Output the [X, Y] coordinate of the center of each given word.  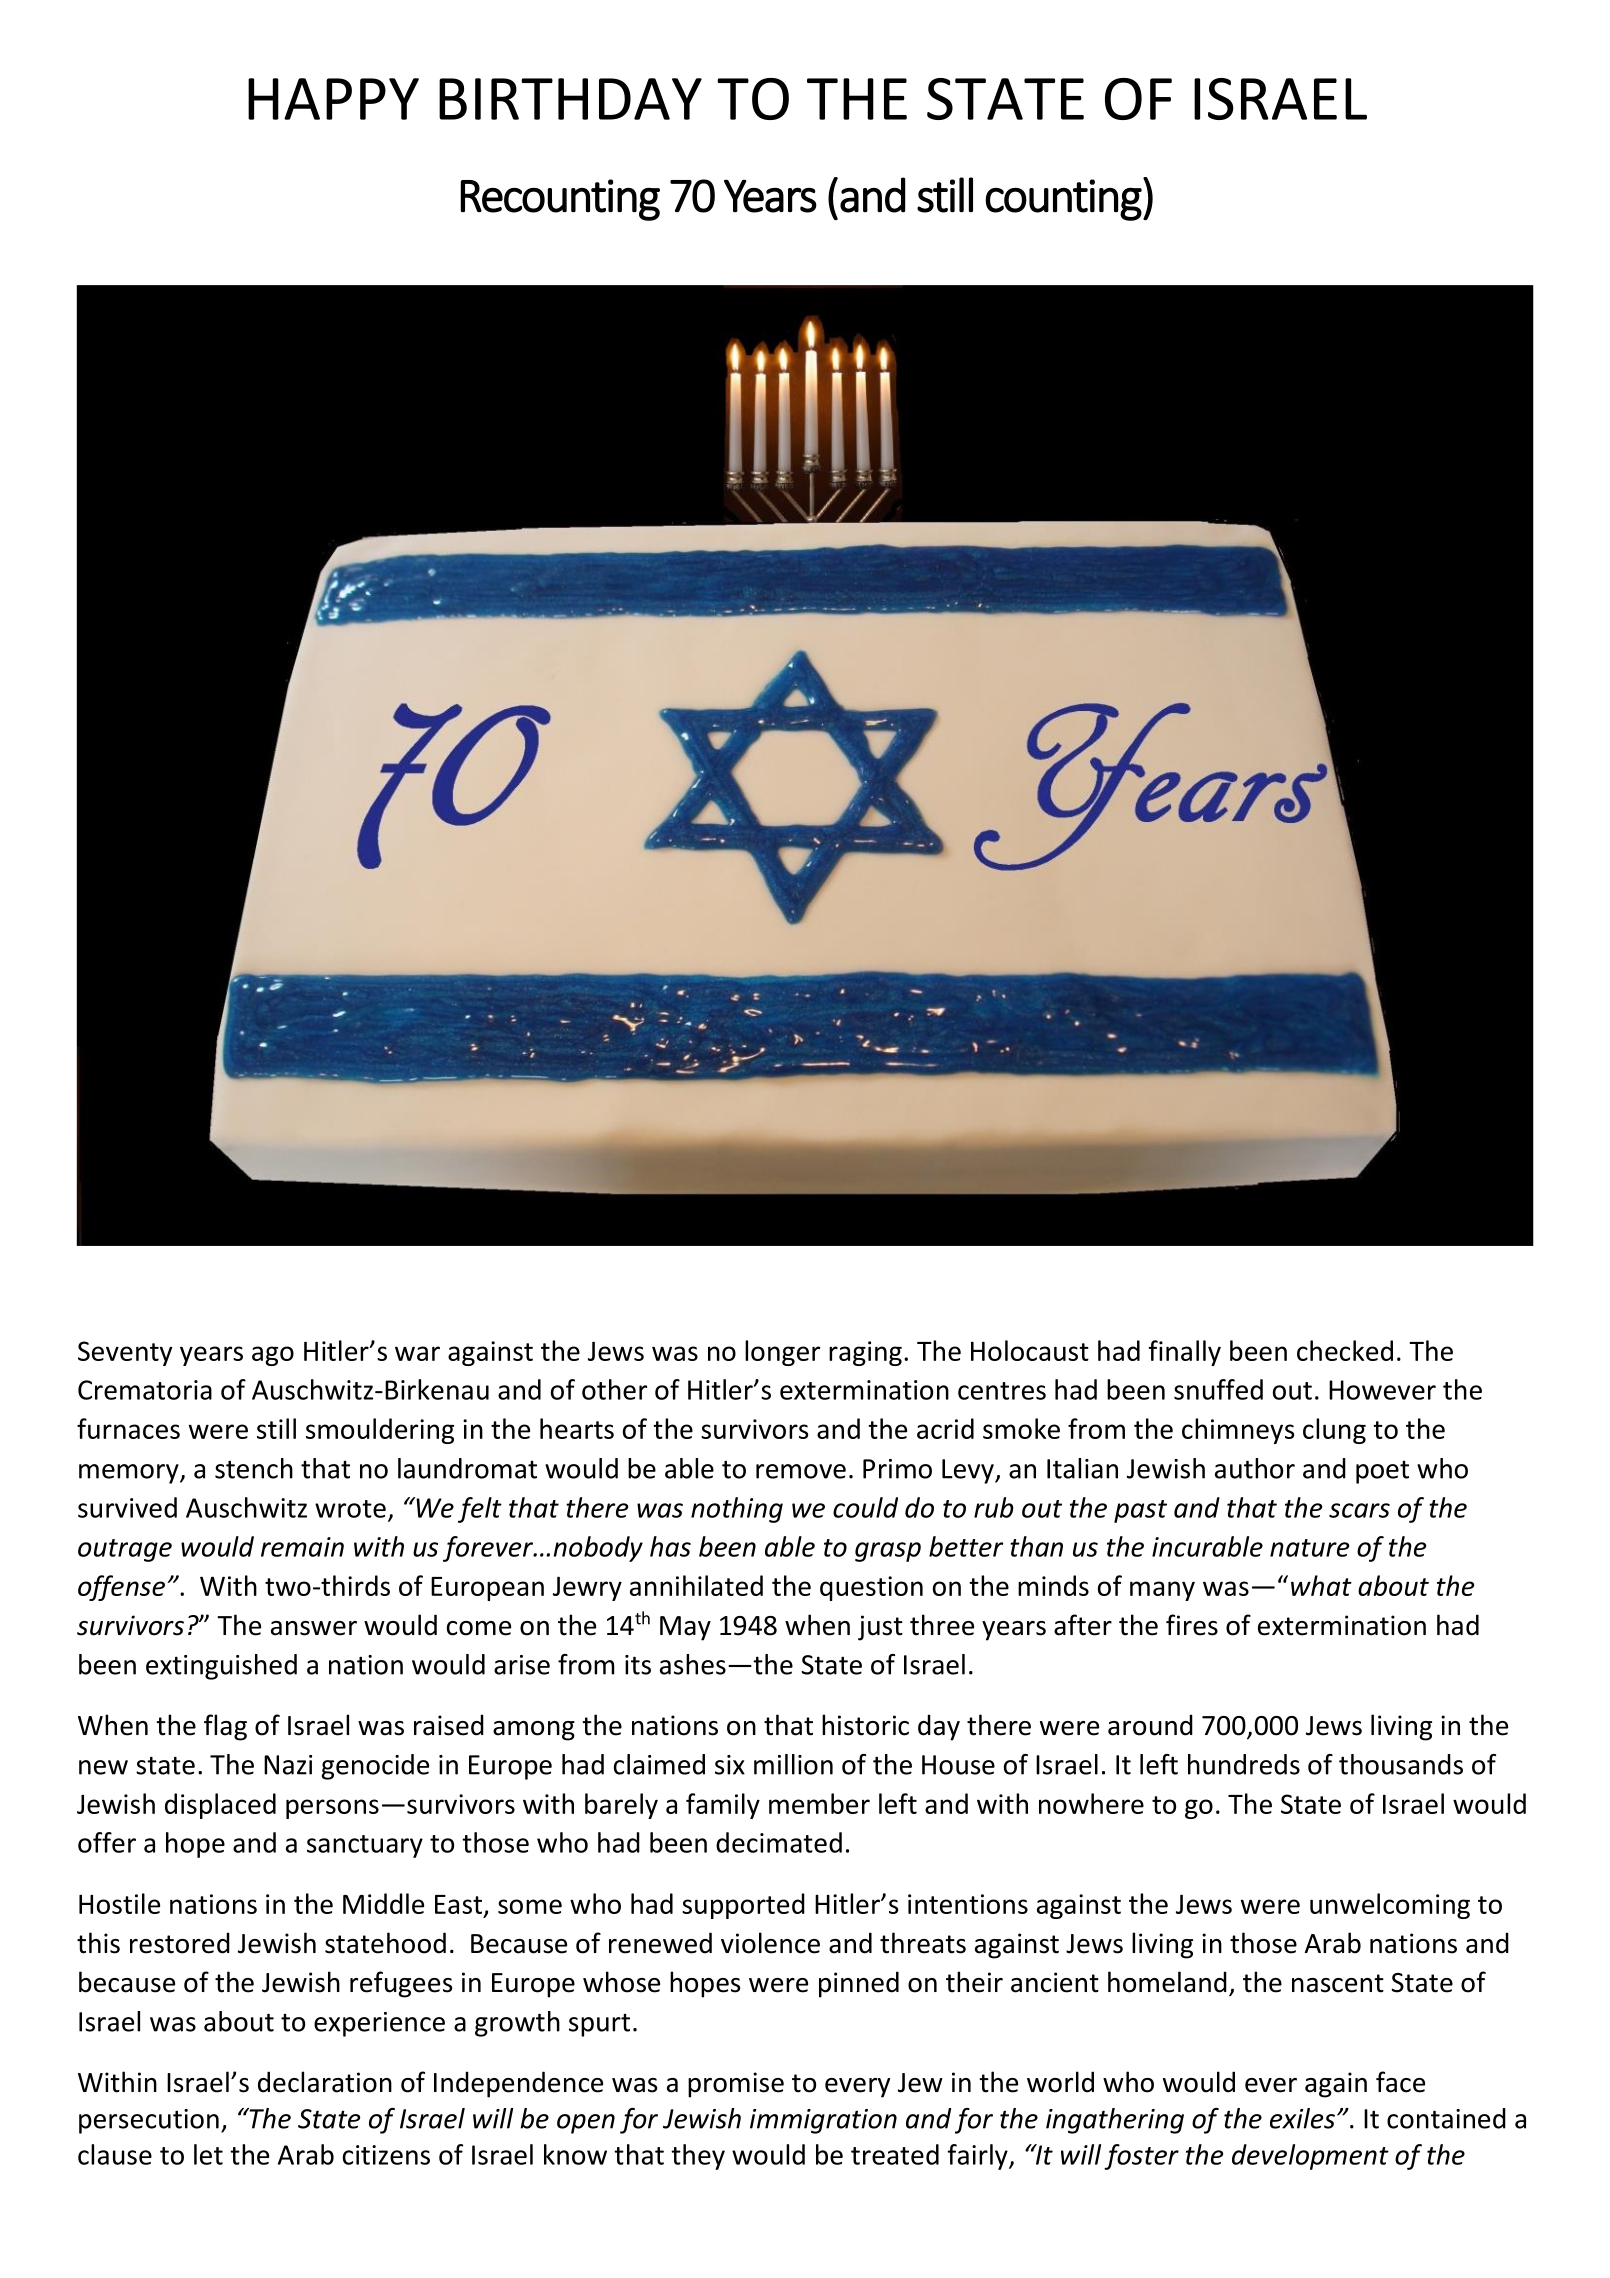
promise [736, 2085]
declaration [325, 2082]
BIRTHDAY [570, 99]
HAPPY [333, 99]
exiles [1302, 2118]
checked [1345, 1350]
